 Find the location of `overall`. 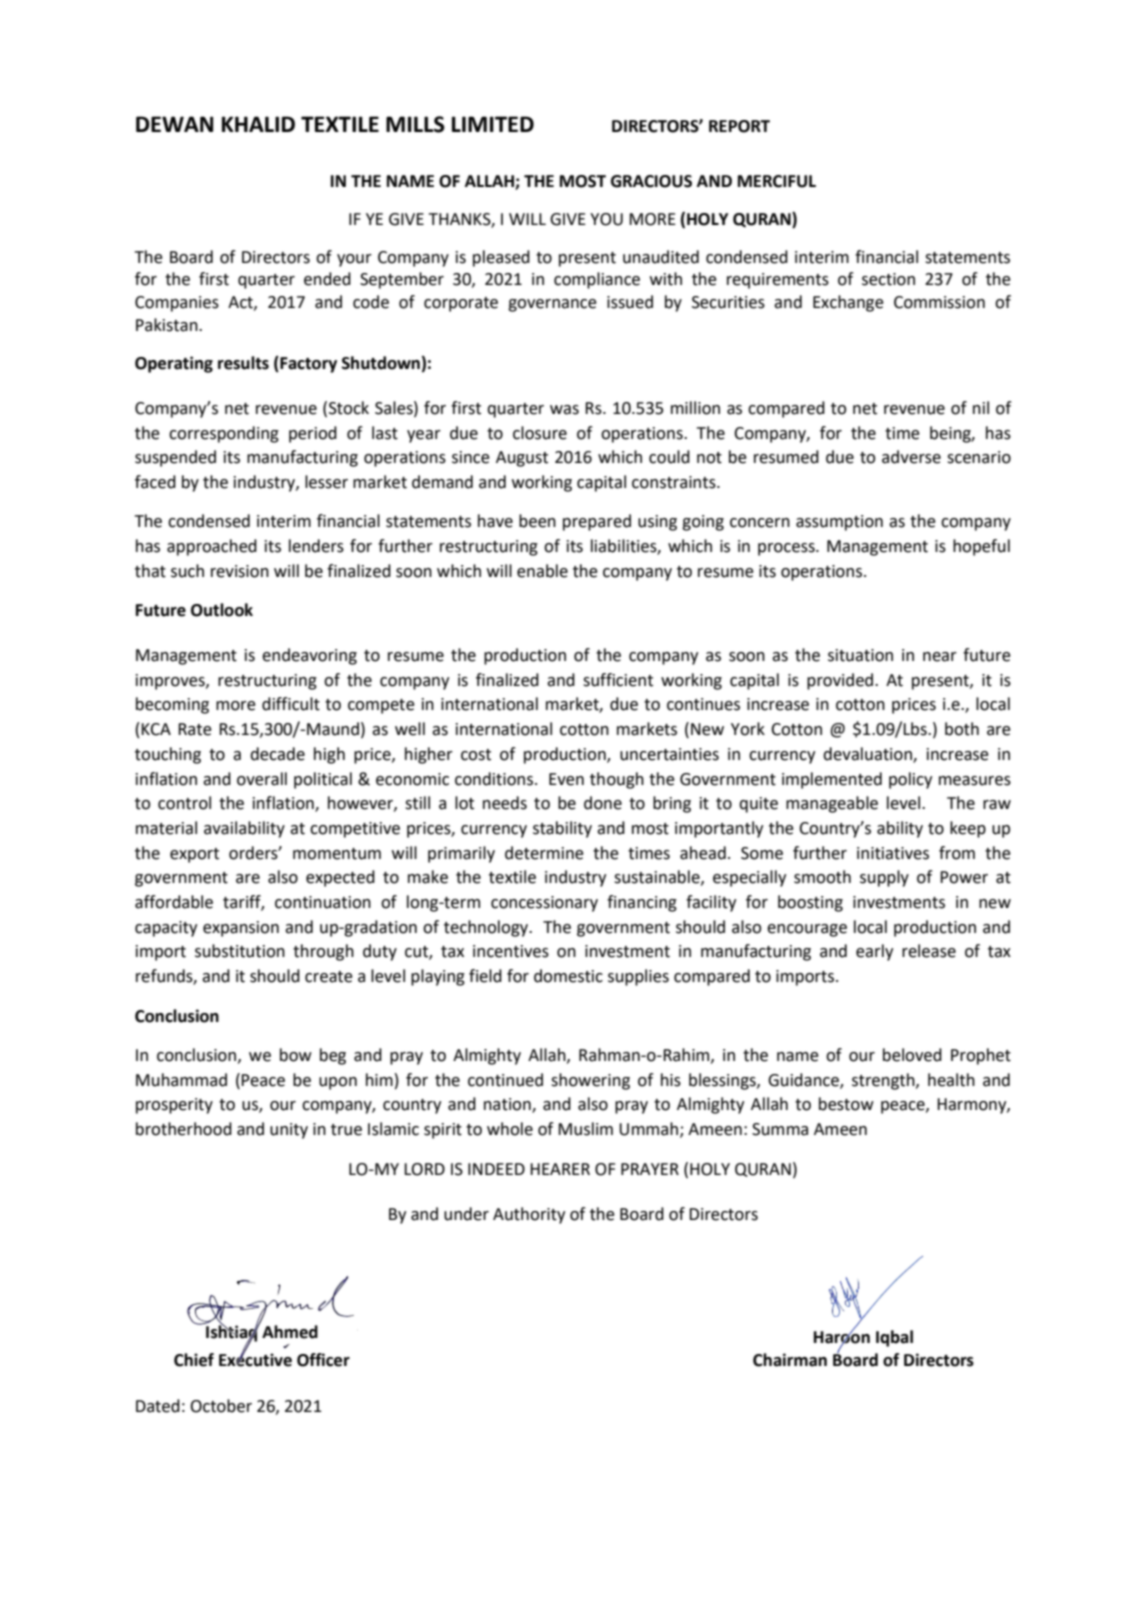

overall is located at coordinates (262, 779).
